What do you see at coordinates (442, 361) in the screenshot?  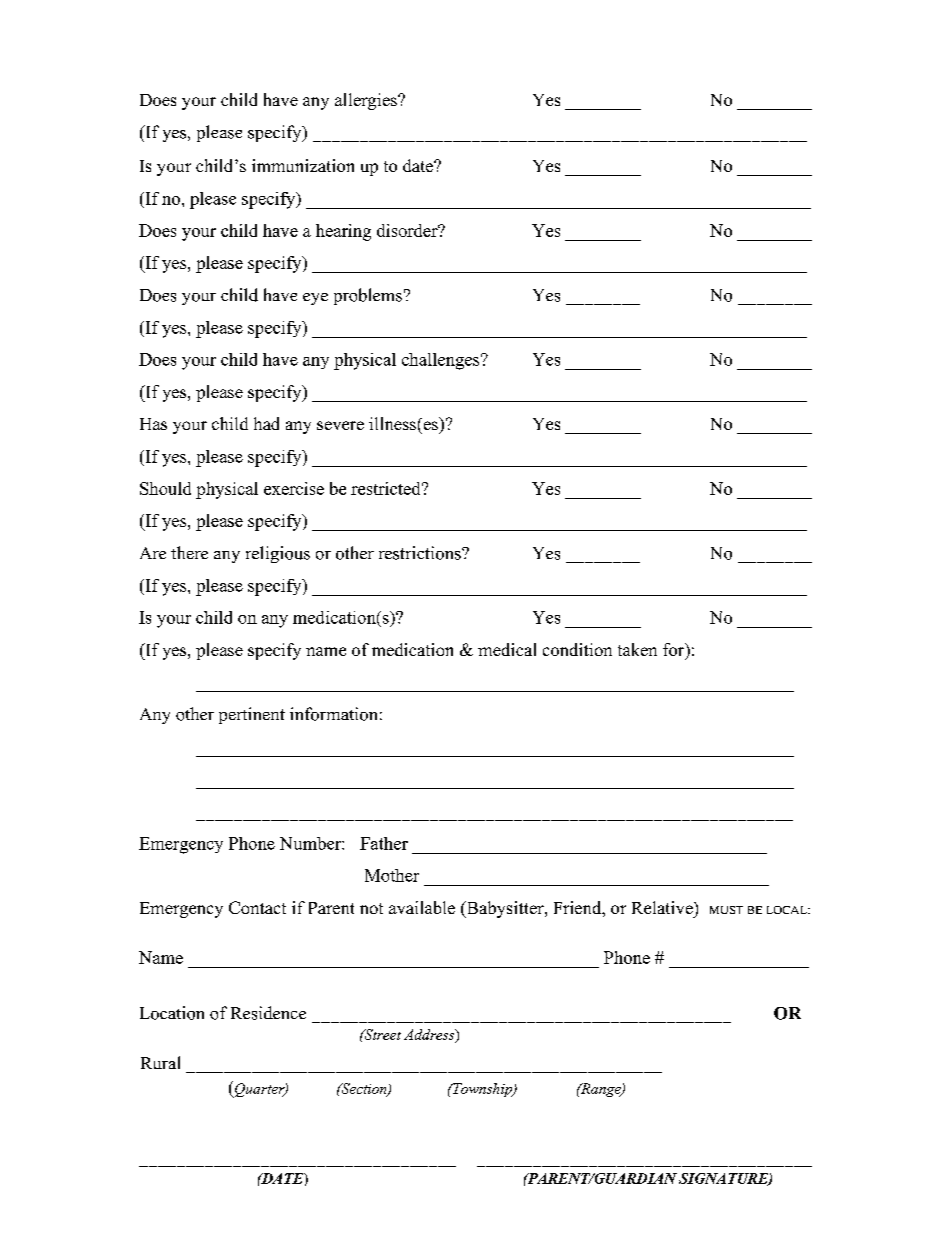 I see `challenges` at bounding box center [442, 361].
